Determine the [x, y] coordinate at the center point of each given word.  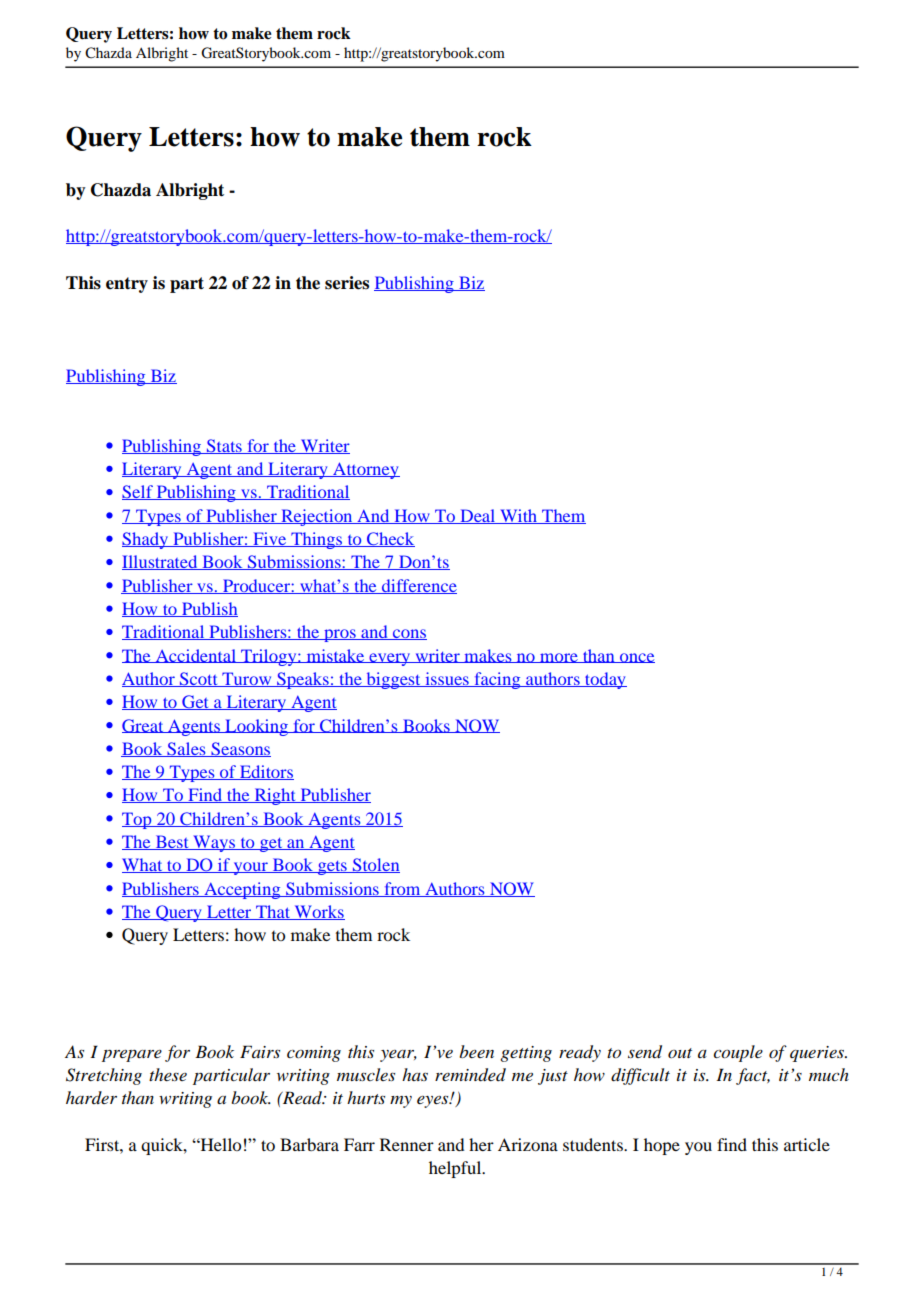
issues [447, 679]
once [636, 658]
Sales [186, 749]
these [168, 1074]
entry [127, 285]
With [519, 516]
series [347, 283]
